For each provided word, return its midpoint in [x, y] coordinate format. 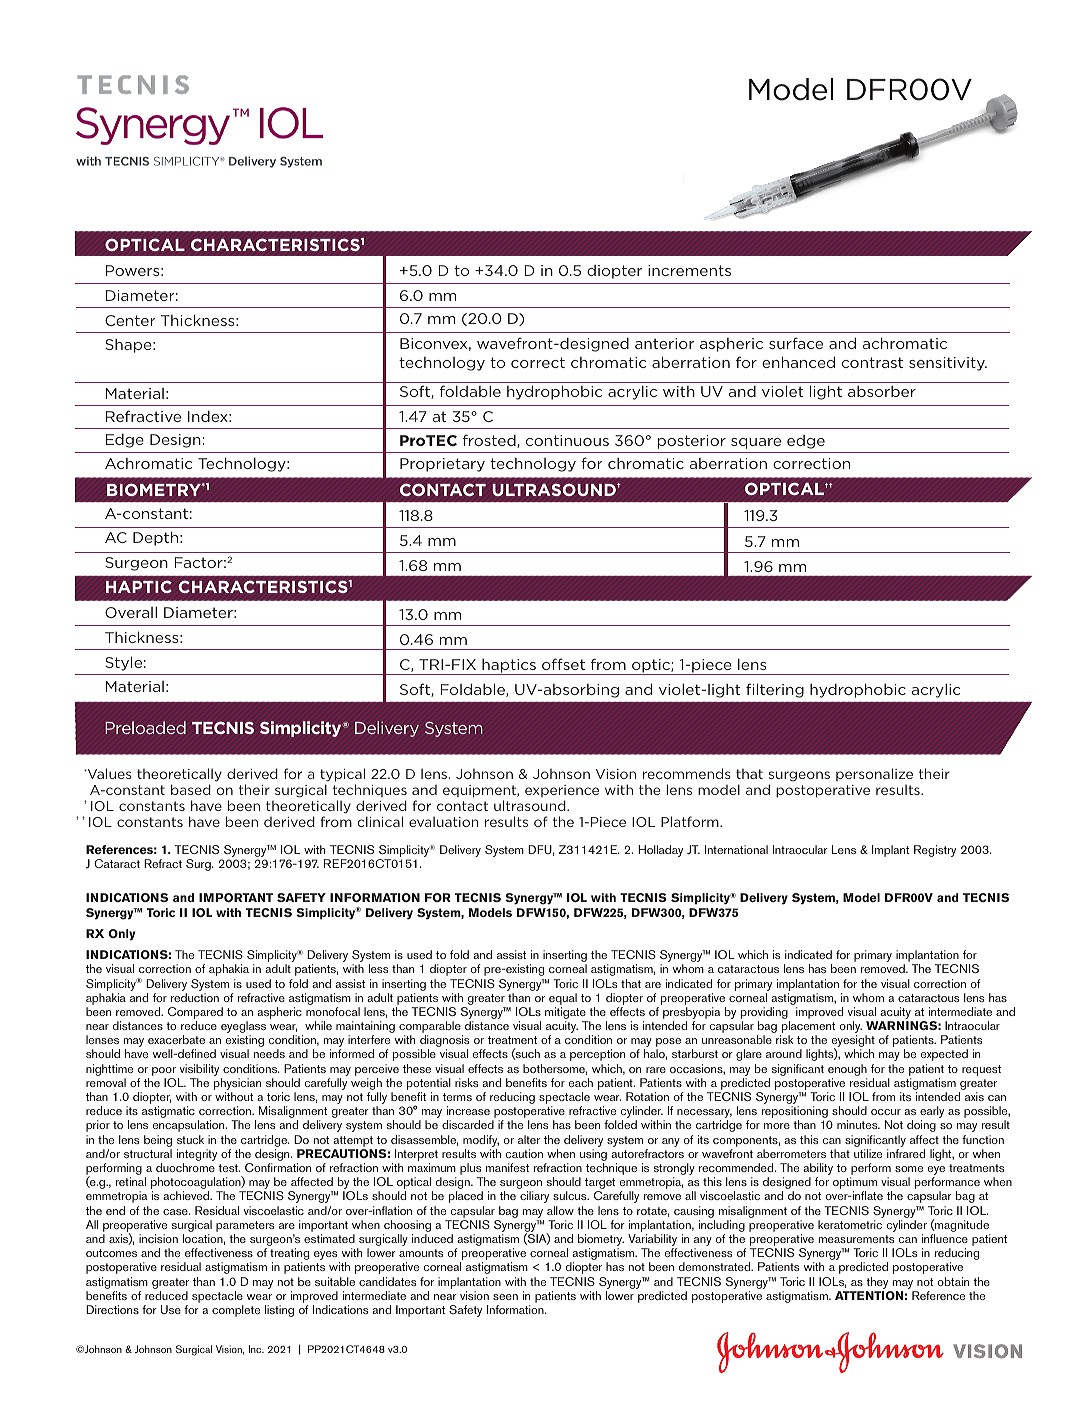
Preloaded [145, 727]
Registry [935, 851]
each [581, 1082]
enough [847, 1070]
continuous [567, 440]
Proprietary [442, 465]
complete [236, 1311]
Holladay [660, 851]
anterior [664, 343]
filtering [775, 690]
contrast [872, 362]
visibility [200, 1071]
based [191, 789]
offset [563, 664]
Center [130, 320]
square [756, 443]
